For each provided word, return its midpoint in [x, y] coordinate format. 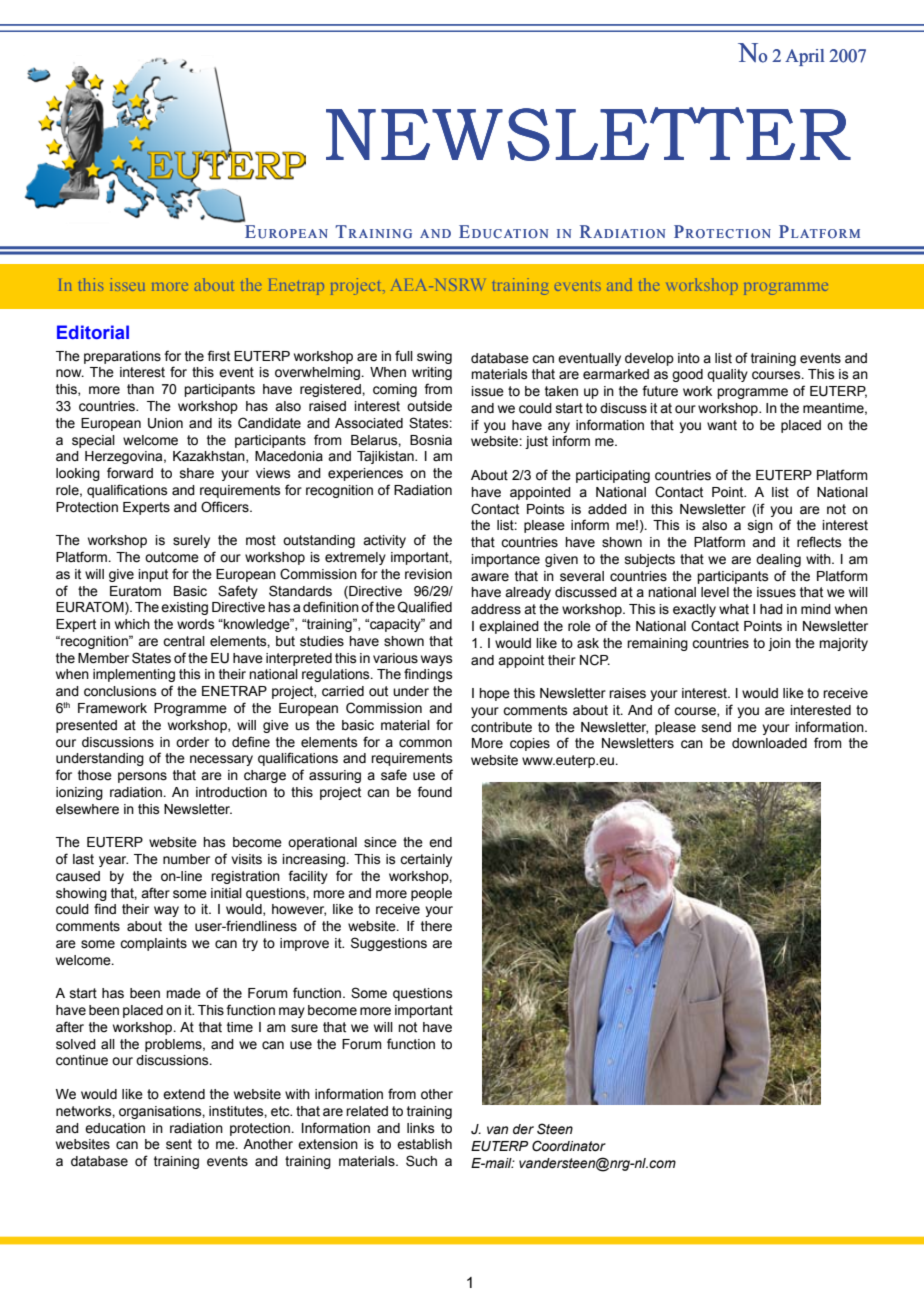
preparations [122, 357]
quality [727, 375]
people [431, 894]
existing [184, 608]
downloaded [769, 743]
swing [434, 357]
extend [184, 1094]
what [734, 609]
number [186, 859]
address [496, 609]
